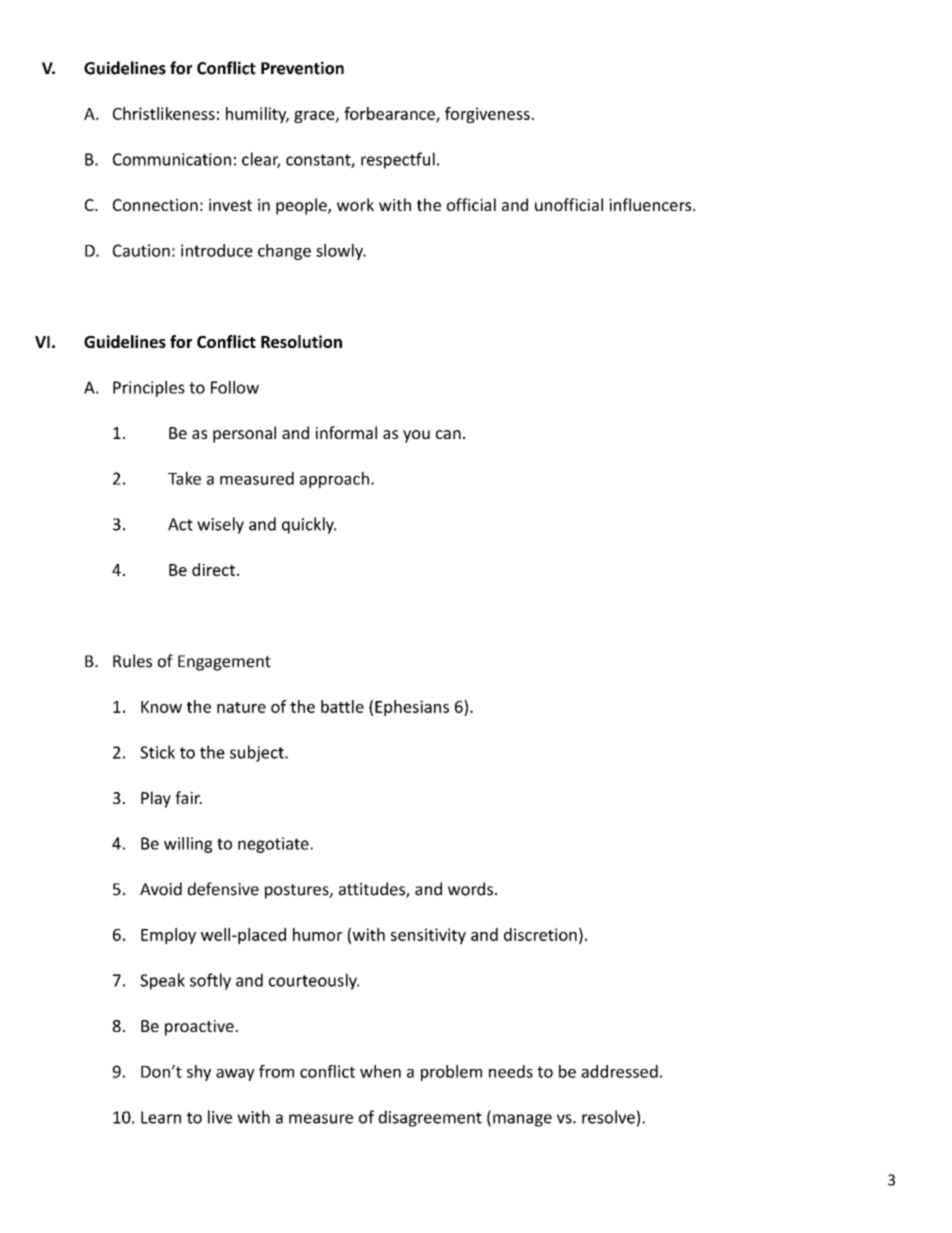 This screenshot has height=1233, width=952. I want to click on Communication, so click(172, 159).
